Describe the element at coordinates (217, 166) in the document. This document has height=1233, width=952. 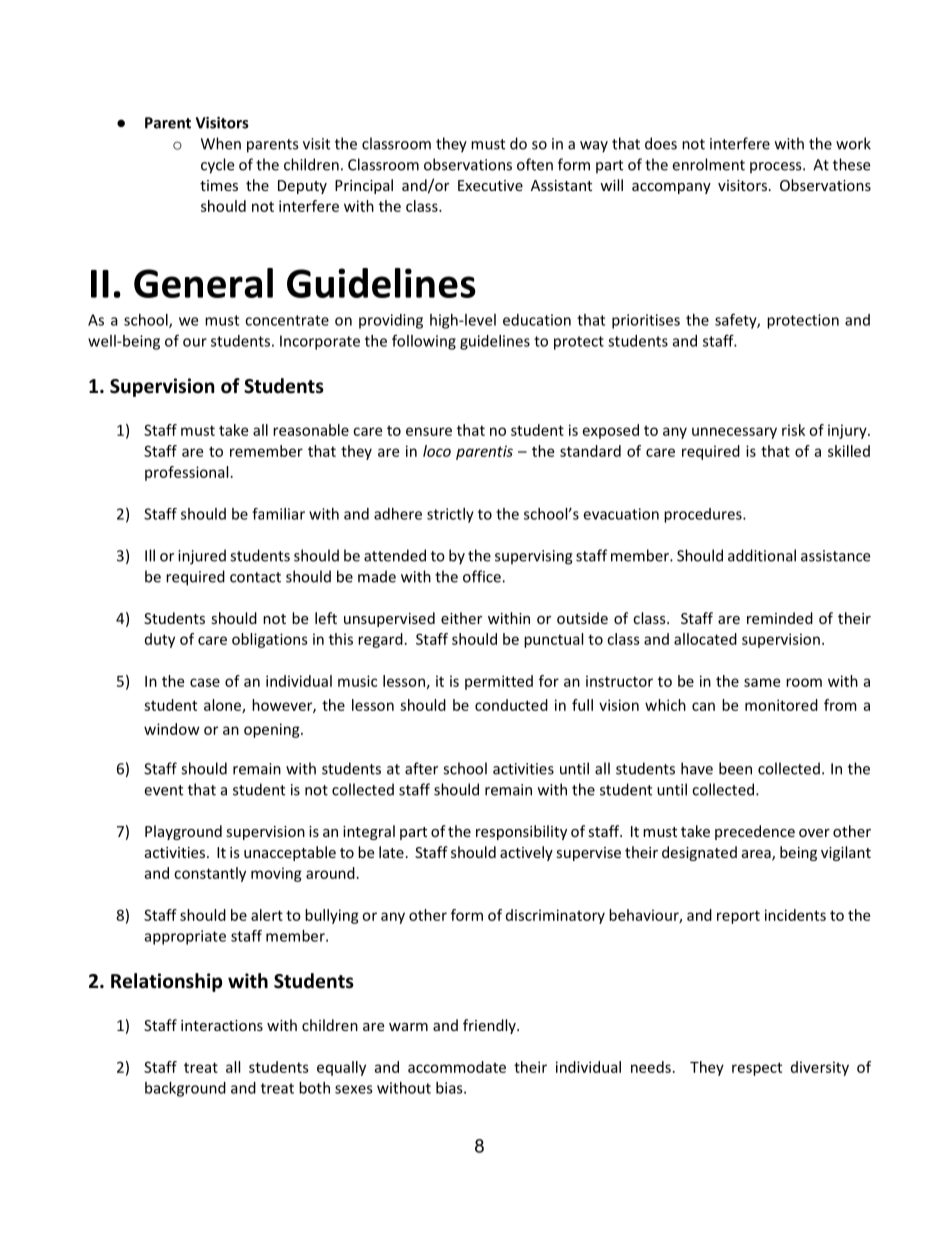
I see `cycle` at that location.
